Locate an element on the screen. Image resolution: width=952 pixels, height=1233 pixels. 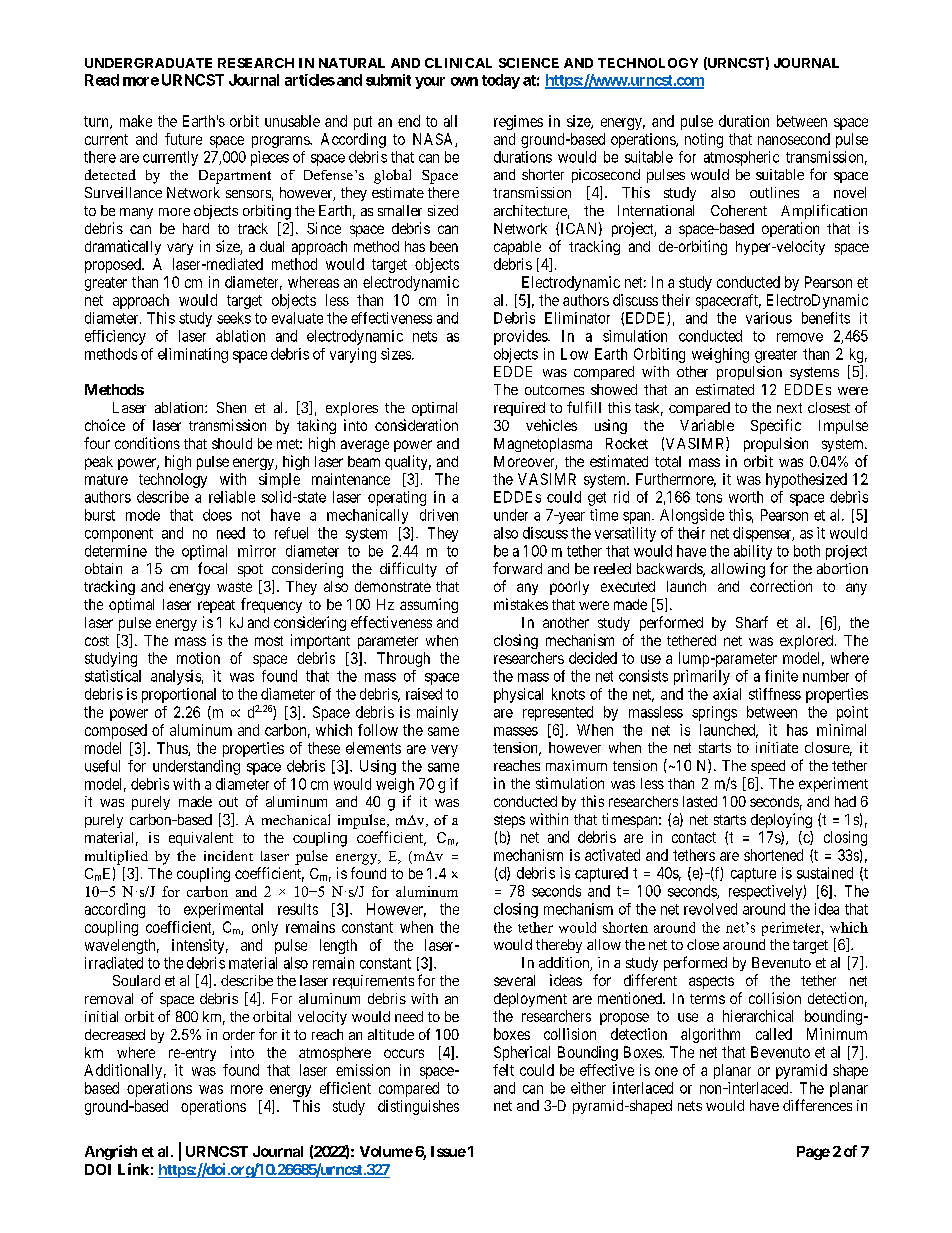
correction is located at coordinates (781, 586).
